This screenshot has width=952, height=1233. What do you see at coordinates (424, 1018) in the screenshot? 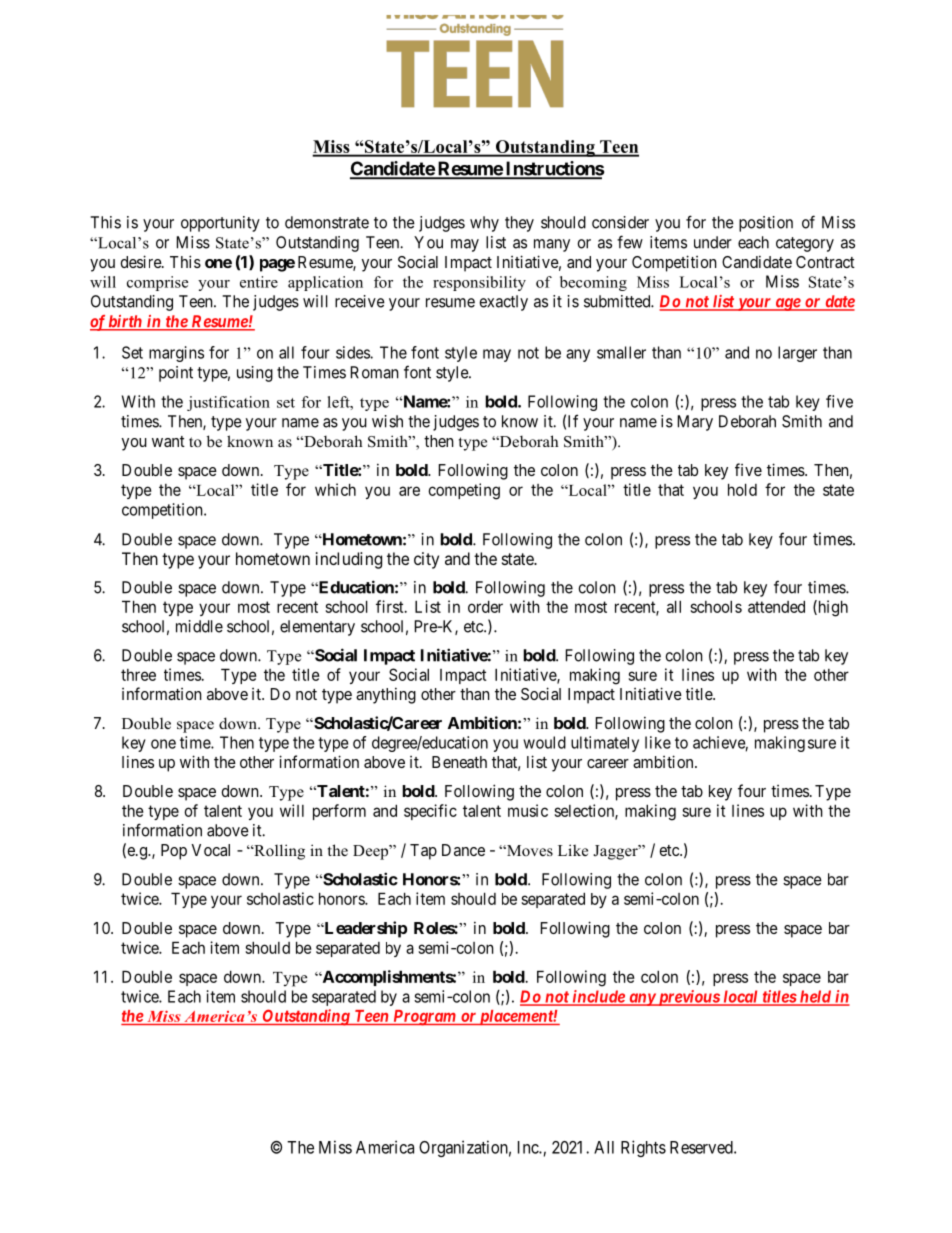
I see `Program` at bounding box center [424, 1018].
